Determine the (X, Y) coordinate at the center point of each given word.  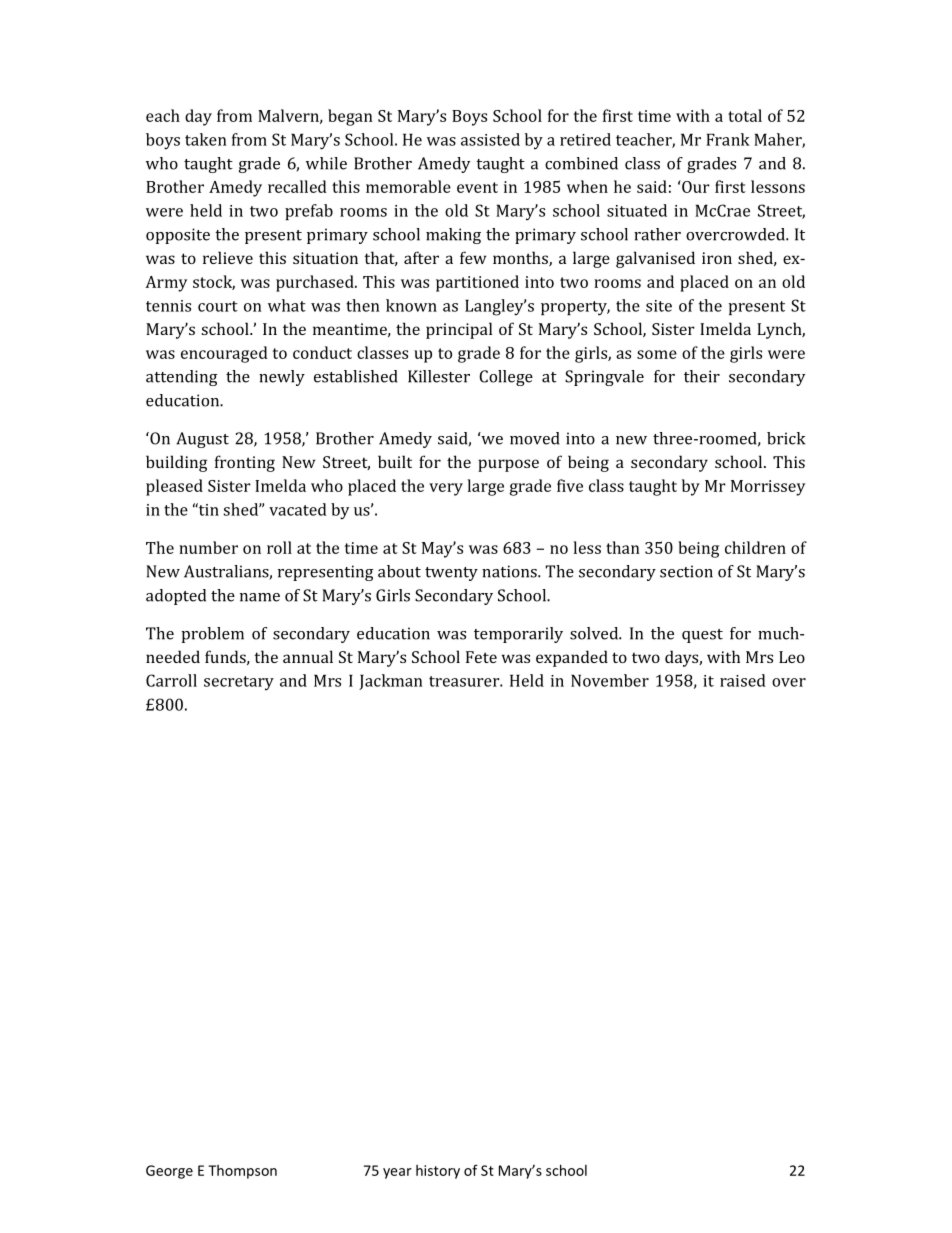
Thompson (242, 1172)
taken (206, 139)
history (438, 1172)
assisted (490, 139)
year (397, 1173)
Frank (728, 139)
